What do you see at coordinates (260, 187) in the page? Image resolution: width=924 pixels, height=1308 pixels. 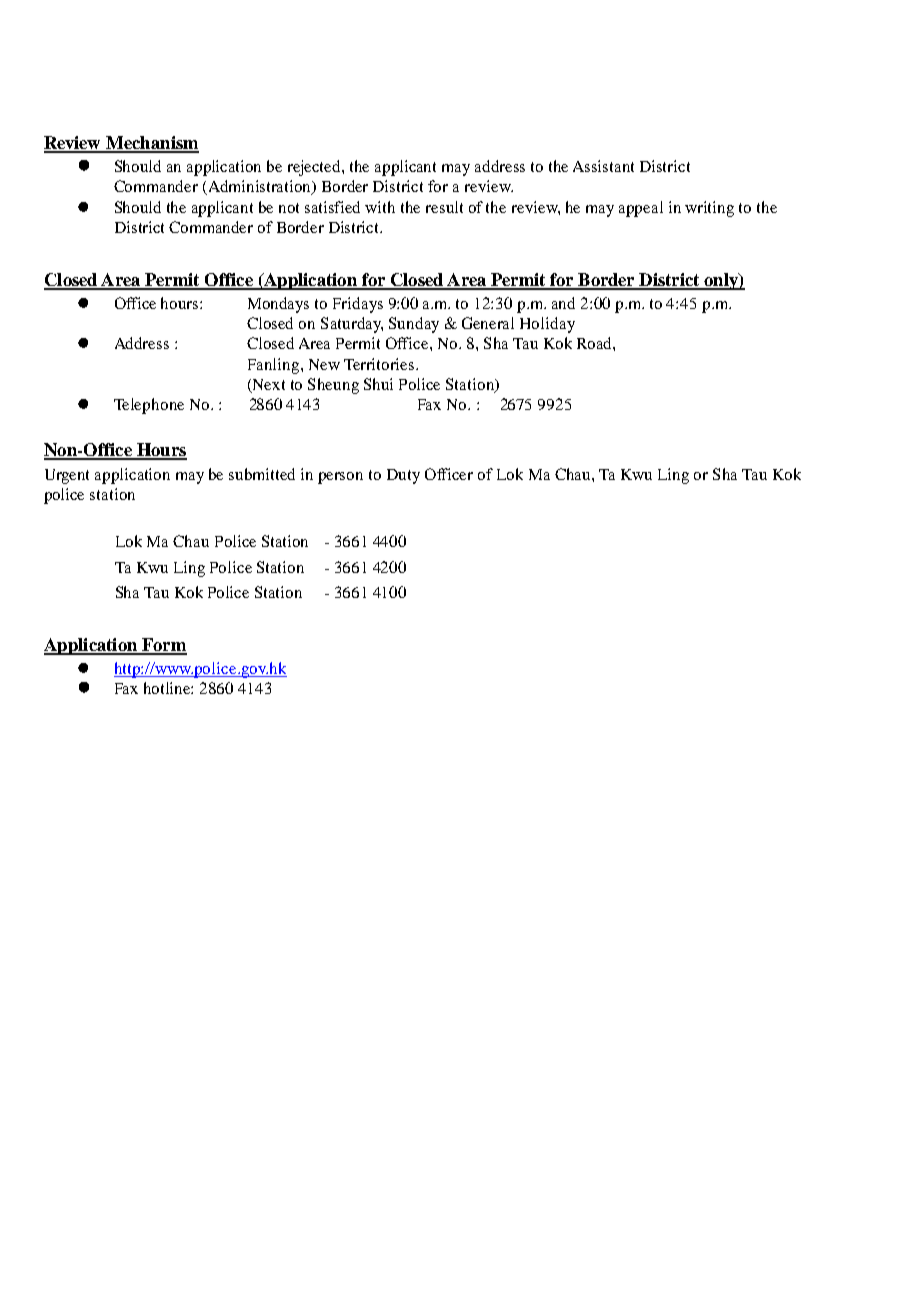 I see `Administration` at bounding box center [260, 187].
